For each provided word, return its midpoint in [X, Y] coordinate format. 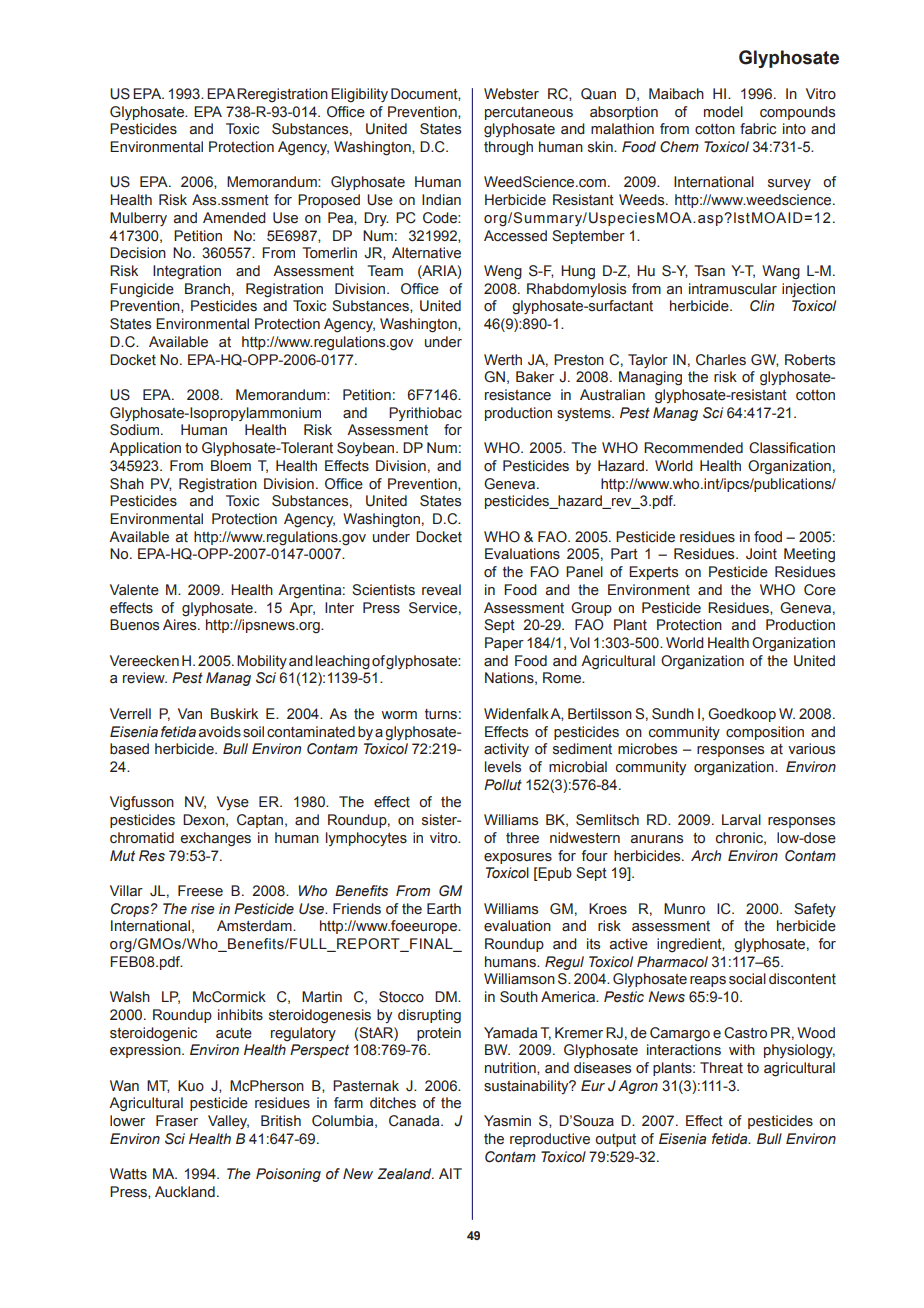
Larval [741, 820]
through [508, 148]
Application [145, 449]
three [522, 838]
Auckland [185, 1192]
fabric [758, 129]
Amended [234, 218]
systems [585, 414]
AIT [450, 1173]
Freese [200, 891]
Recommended [693, 448]
